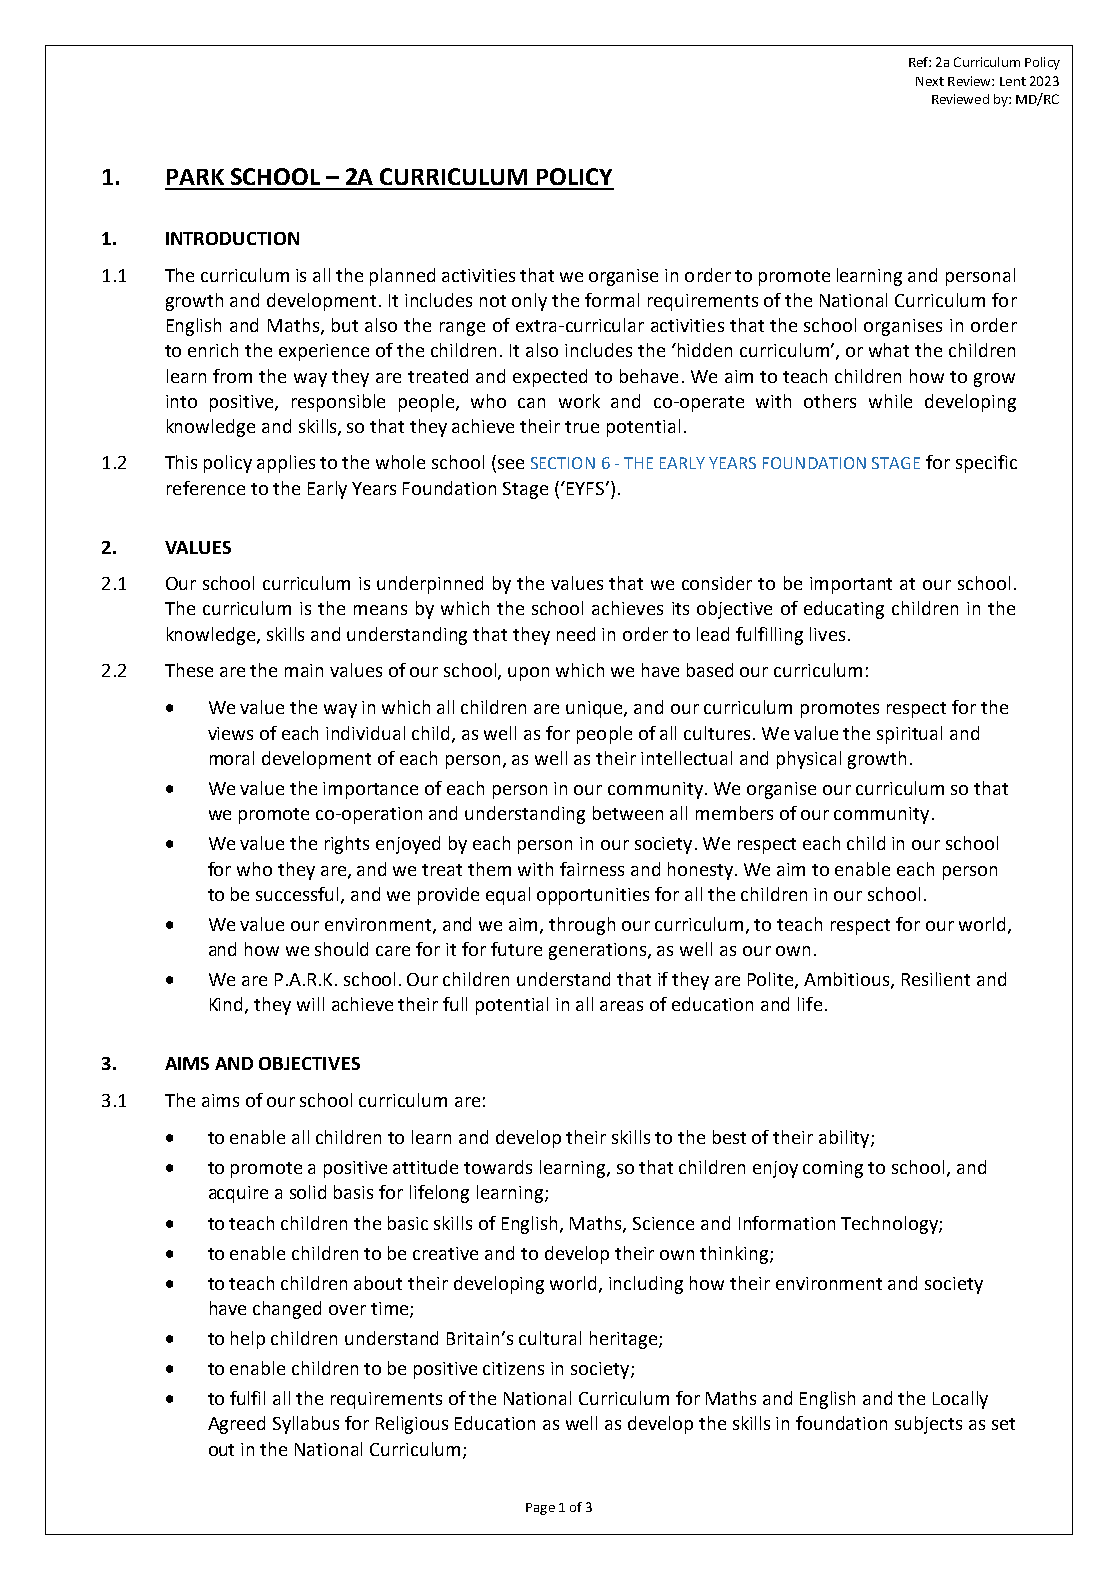 This document has width=1118, height=1580. What do you see at coordinates (308, 1192) in the document?
I see `solid` at bounding box center [308, 1192].
